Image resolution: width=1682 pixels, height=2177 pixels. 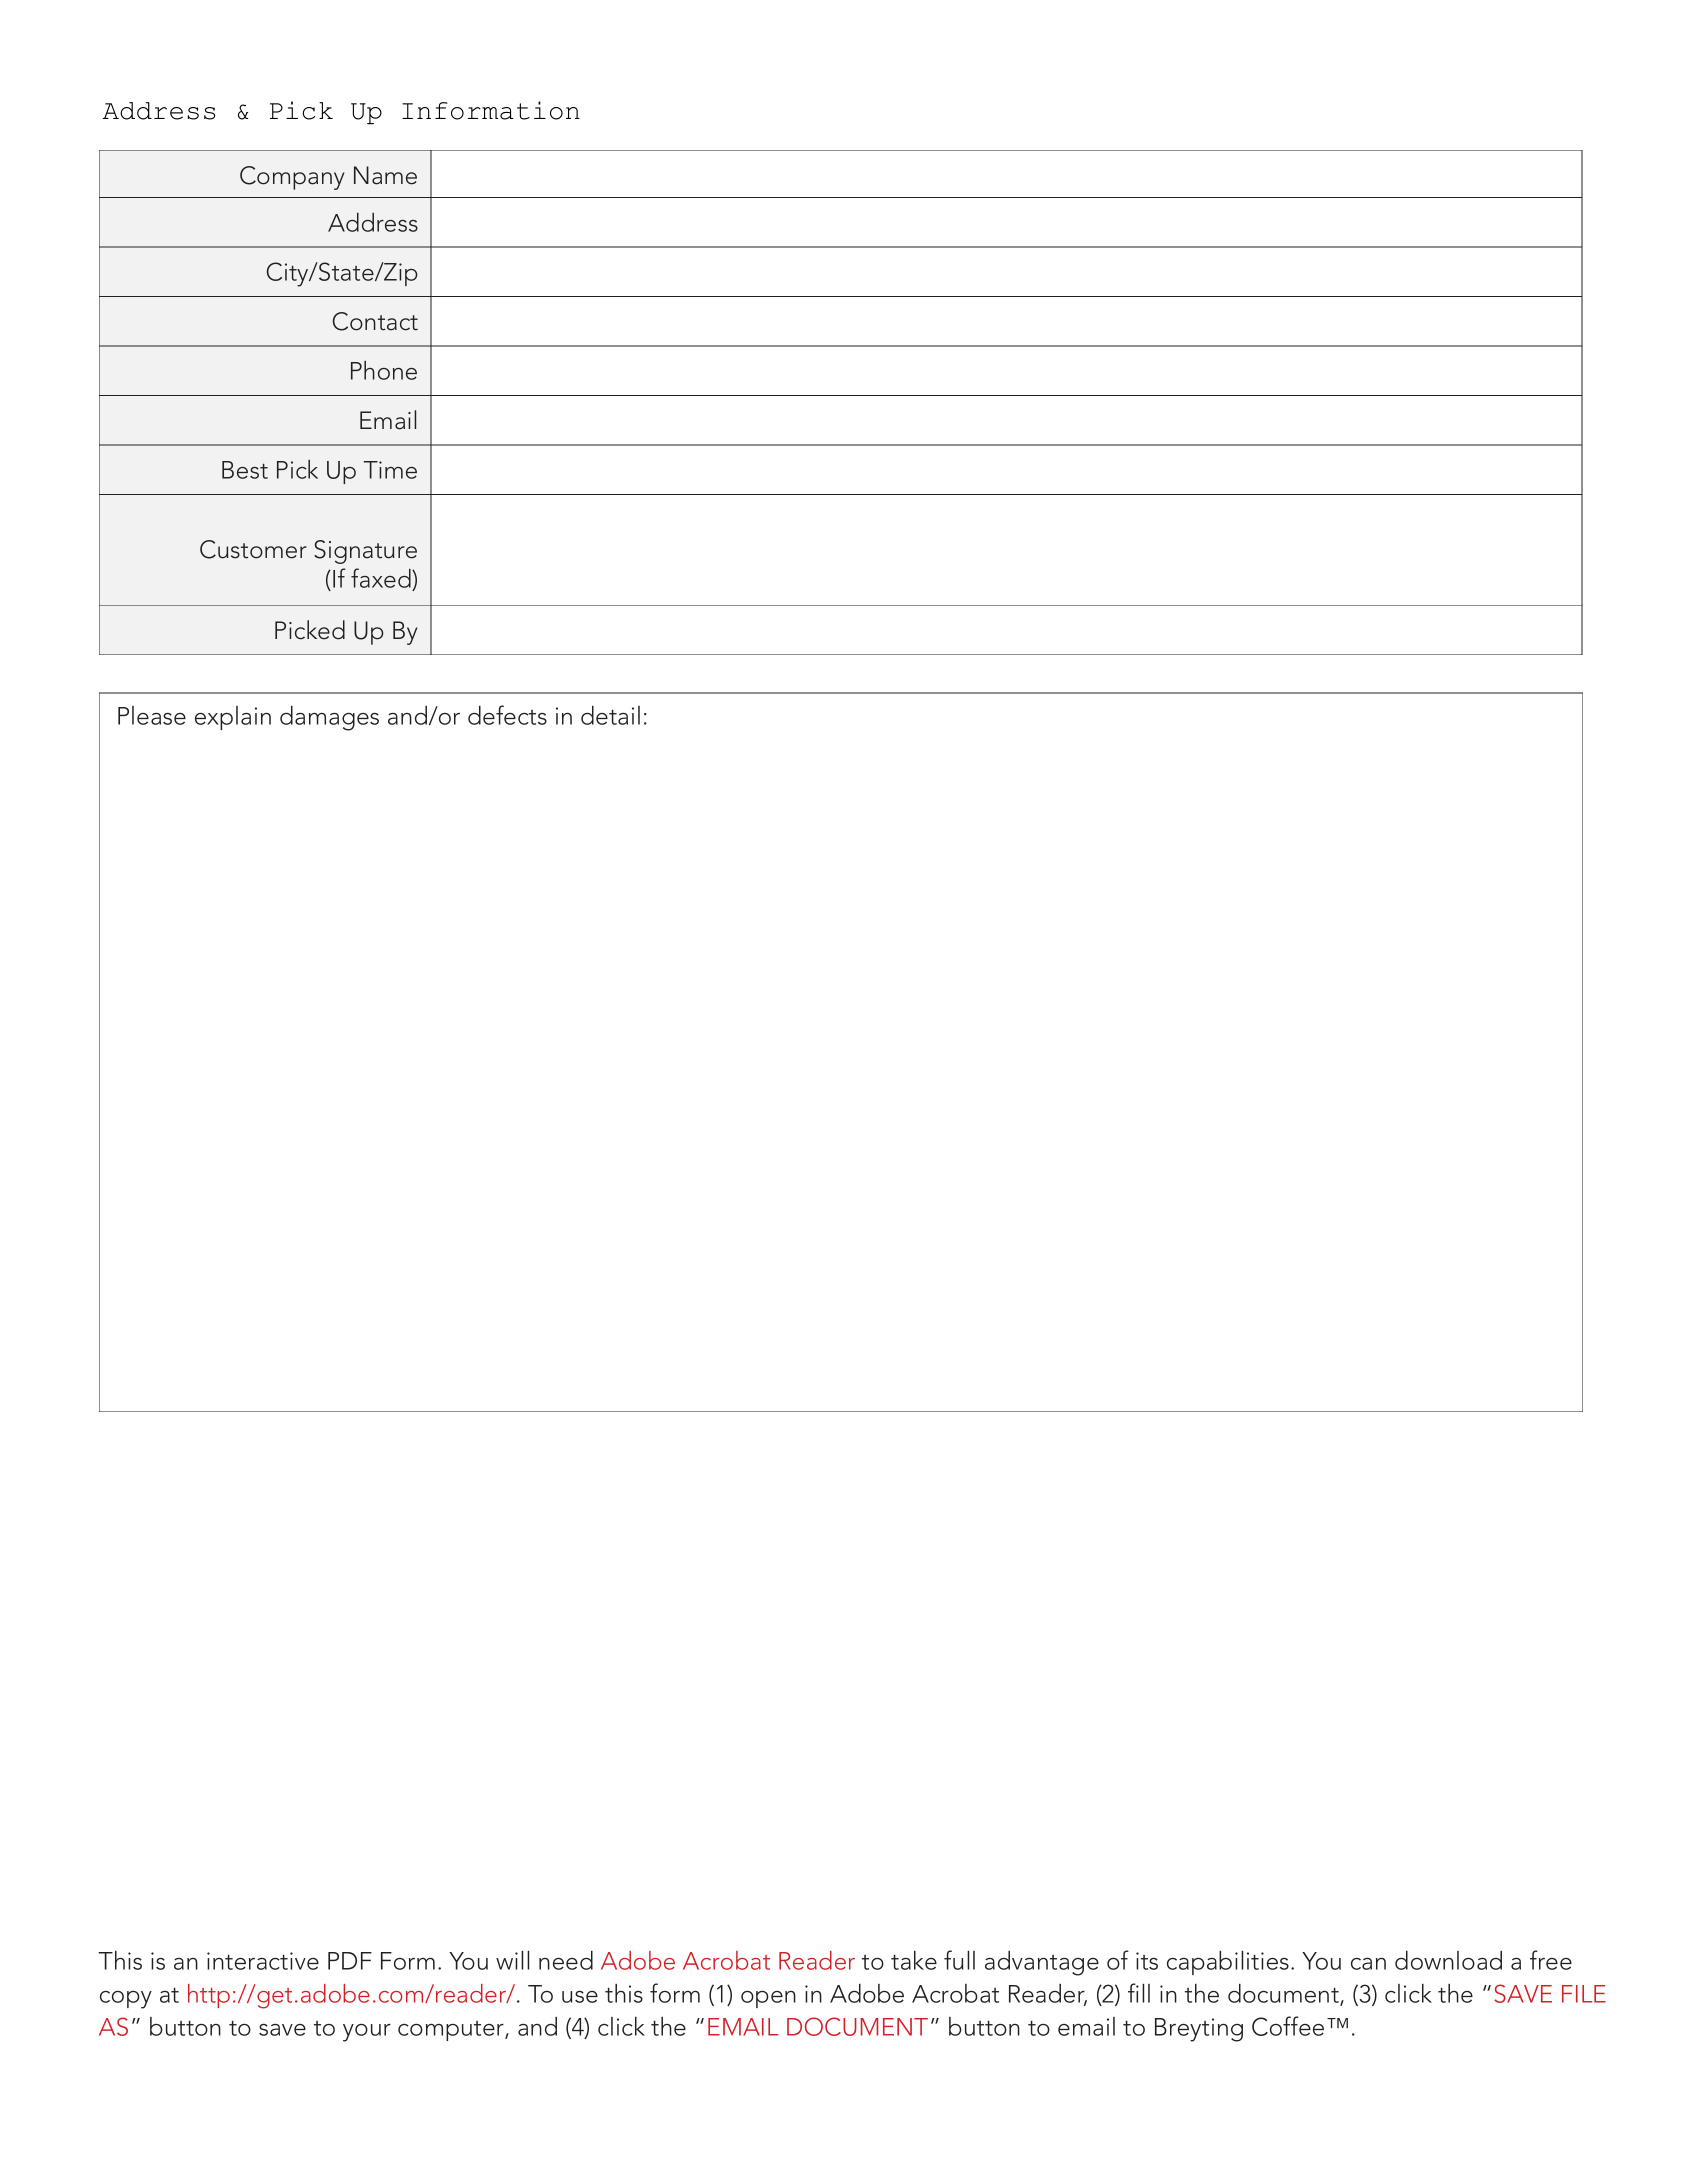 I want to click on Name, so click(x=385, y=175).
